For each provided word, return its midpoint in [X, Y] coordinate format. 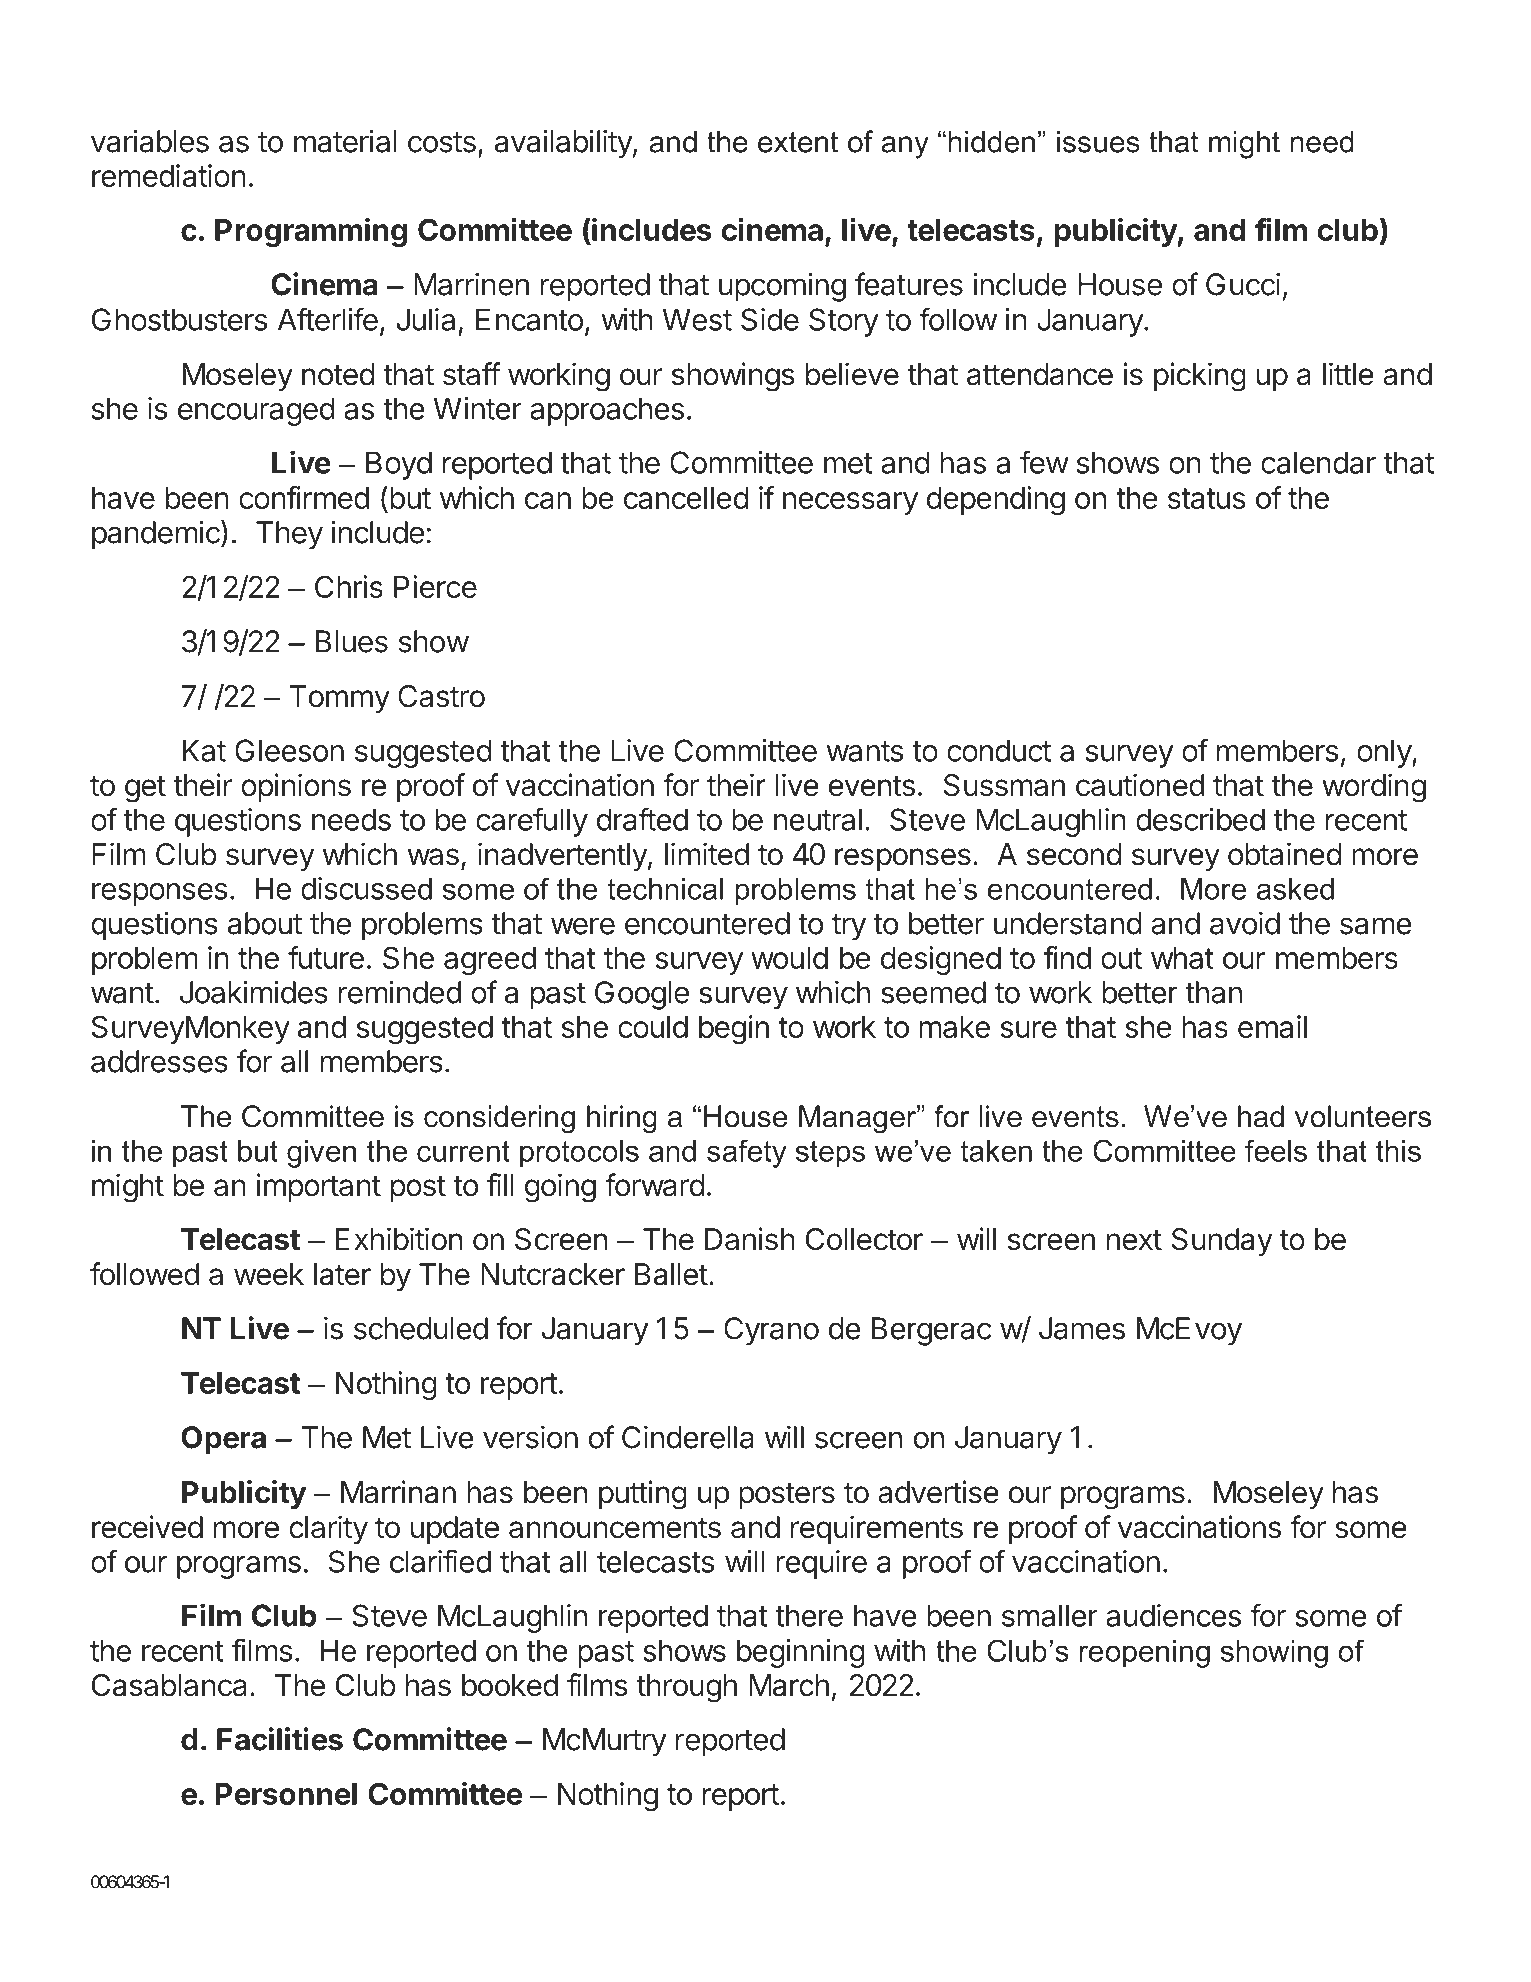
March [789, 1685]
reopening [1144, 1654]
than [1213, 992]
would [789, 958]
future [326, 957]
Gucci [1243, 284]
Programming [311, 232]
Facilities [280, 1739]
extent [798, 142]
